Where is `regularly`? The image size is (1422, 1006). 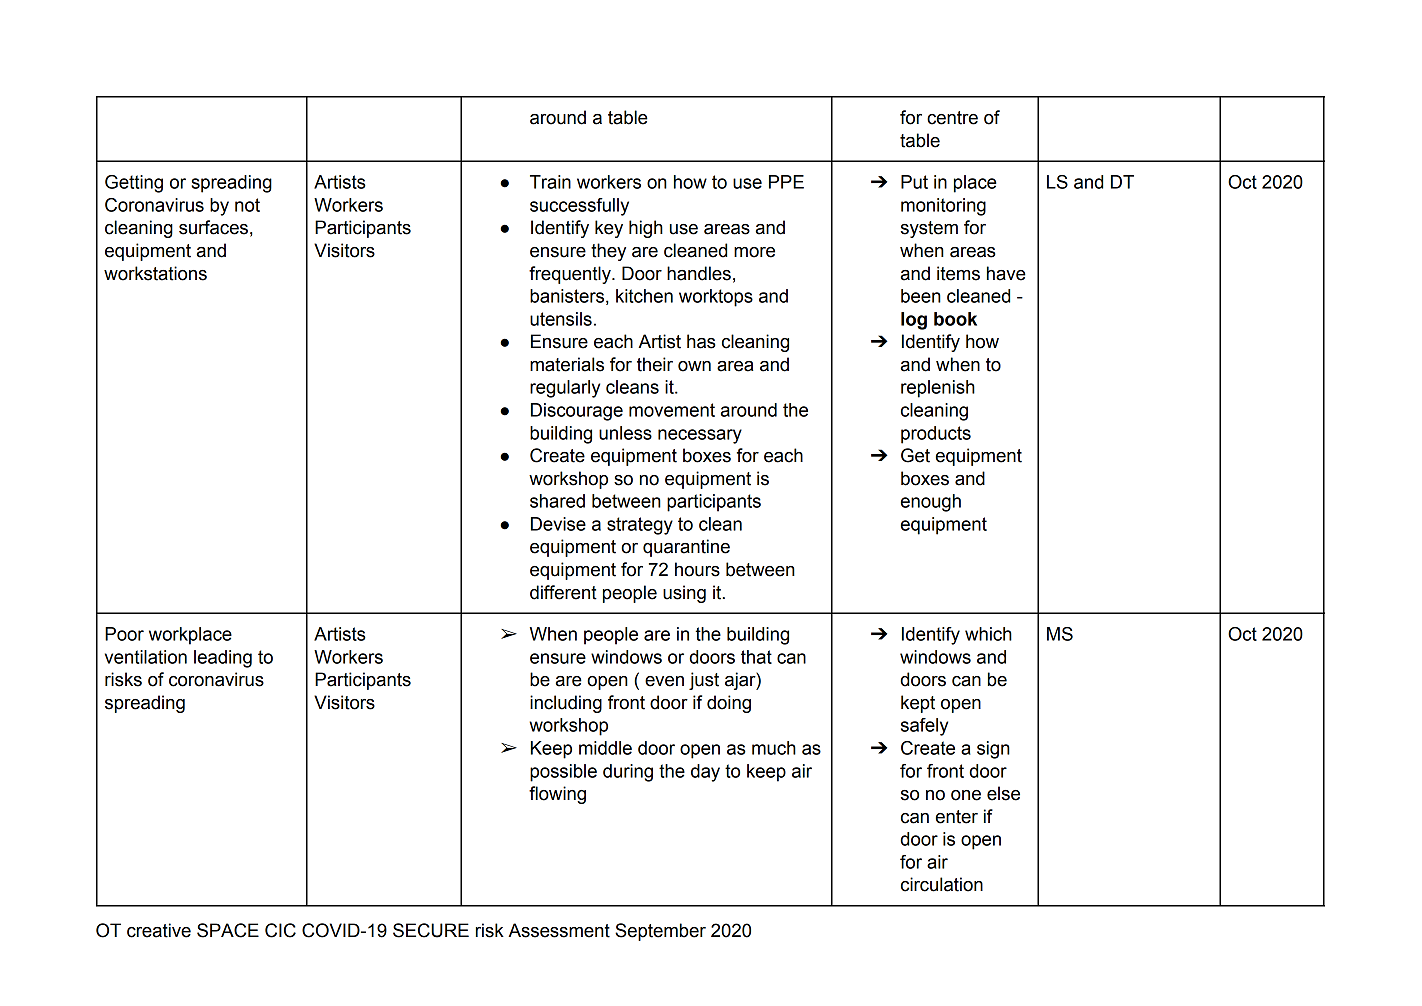
regularly is located at coordinates (565, 389).
